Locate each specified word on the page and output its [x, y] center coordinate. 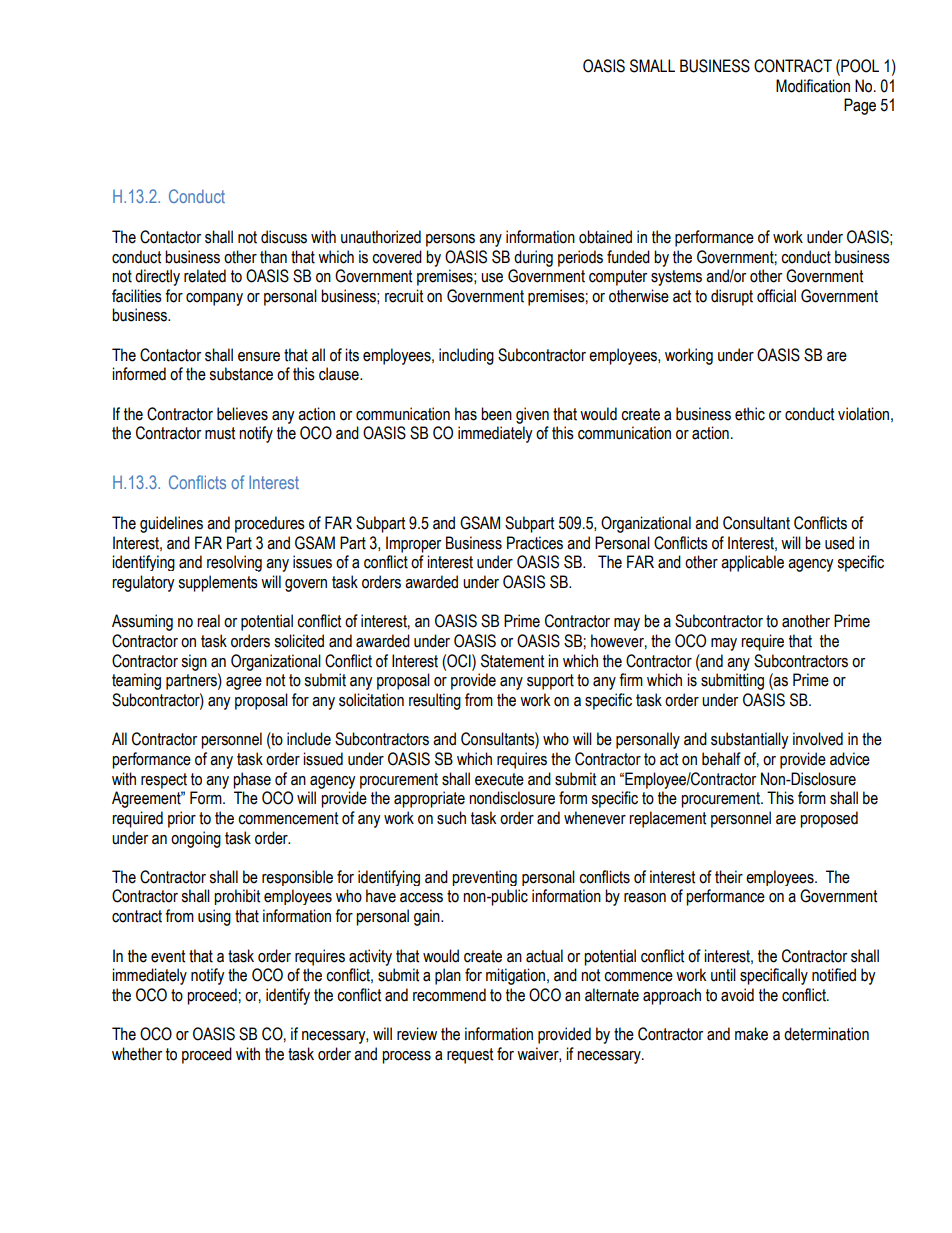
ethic [750, 414]
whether [137, 1054]
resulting [435, 701]
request [470, 1056]
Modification [813, 86]
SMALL [652, 66]
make [751, 1034]
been [496, 414]
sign [194, 662]
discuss [284, 237]
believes [242, 414]
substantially [750, 740]
